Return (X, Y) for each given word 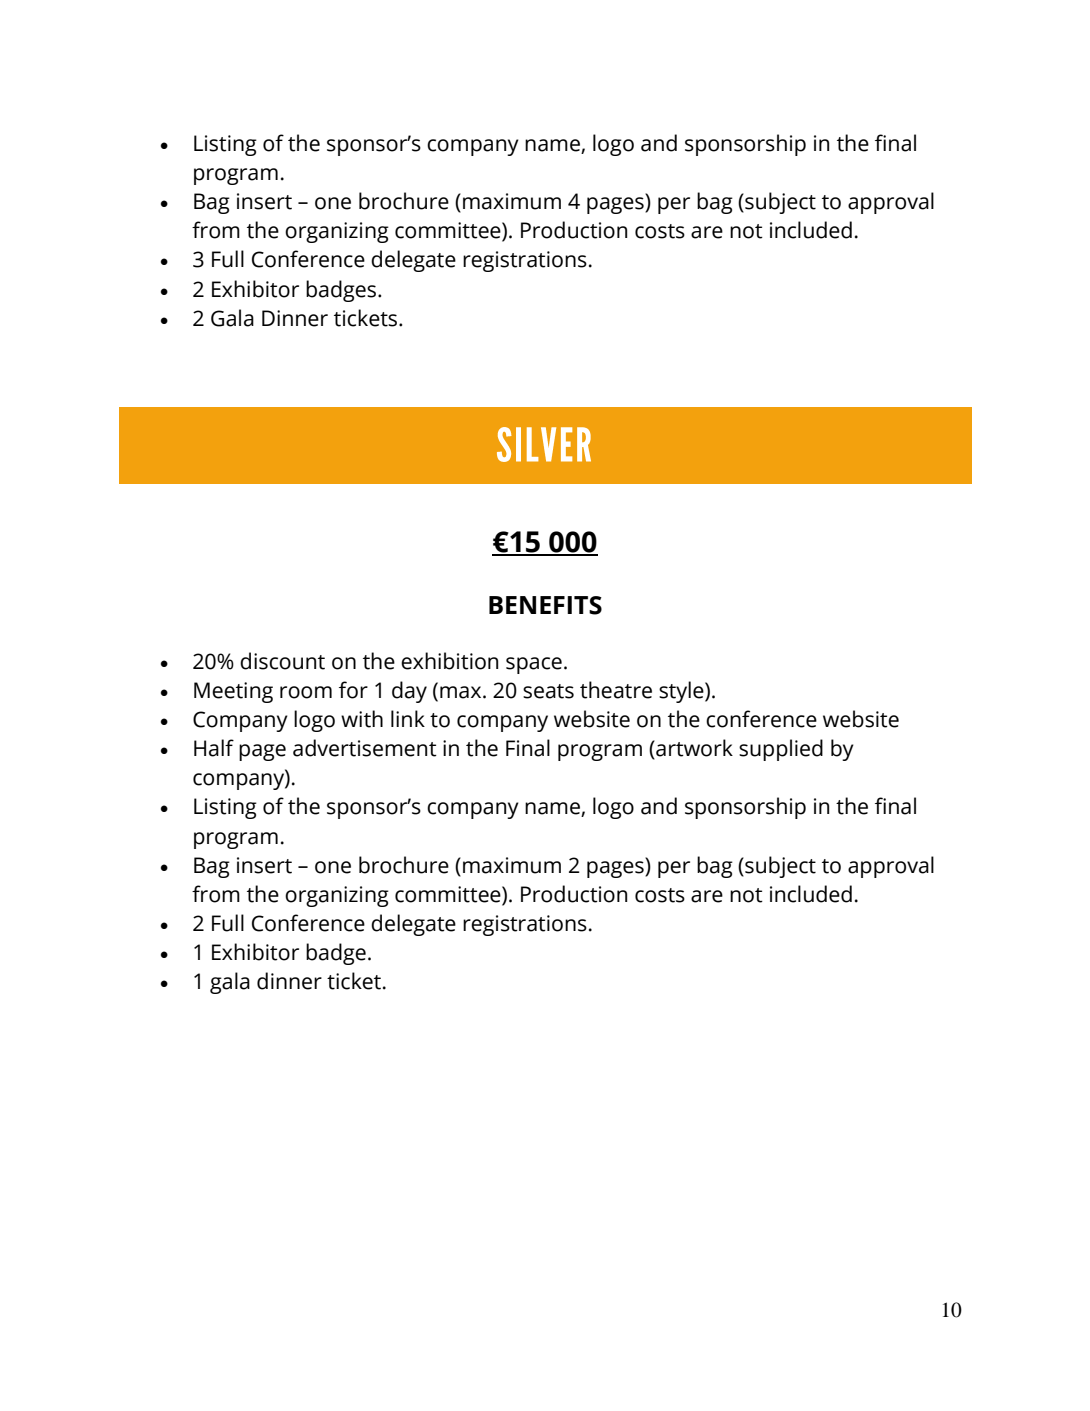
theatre (616, 690)
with (362, 719)
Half (214, 748)
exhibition (449, 661)
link (408, 718)
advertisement (365, 748)
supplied (781, 750)
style (682, 692)
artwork (693, 749)
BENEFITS (545, 605)
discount (282, 661)
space (534, 665)
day (409, 692)
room (306, 692)
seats (548, 691)
